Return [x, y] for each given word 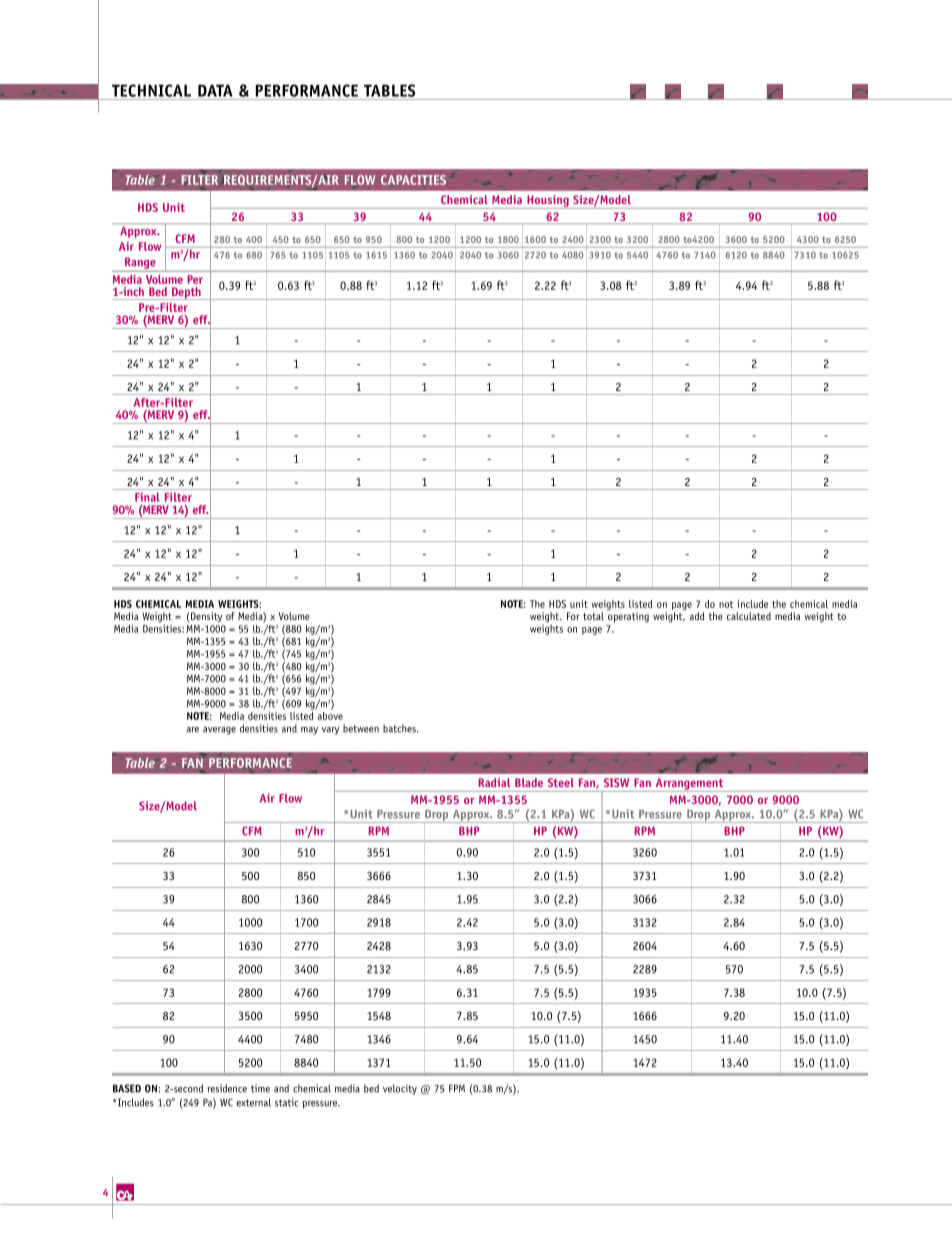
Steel [561, 782]
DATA [215, 90]
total [593, 616]
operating [628, 617]
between [361, 728]
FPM [457, 1088]
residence [227, 1088]
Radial [494, 782]
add [697, 616]
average [219, 731]
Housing [548, 202]
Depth [186, 293]
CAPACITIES [413, 180]
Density [205, 617]
